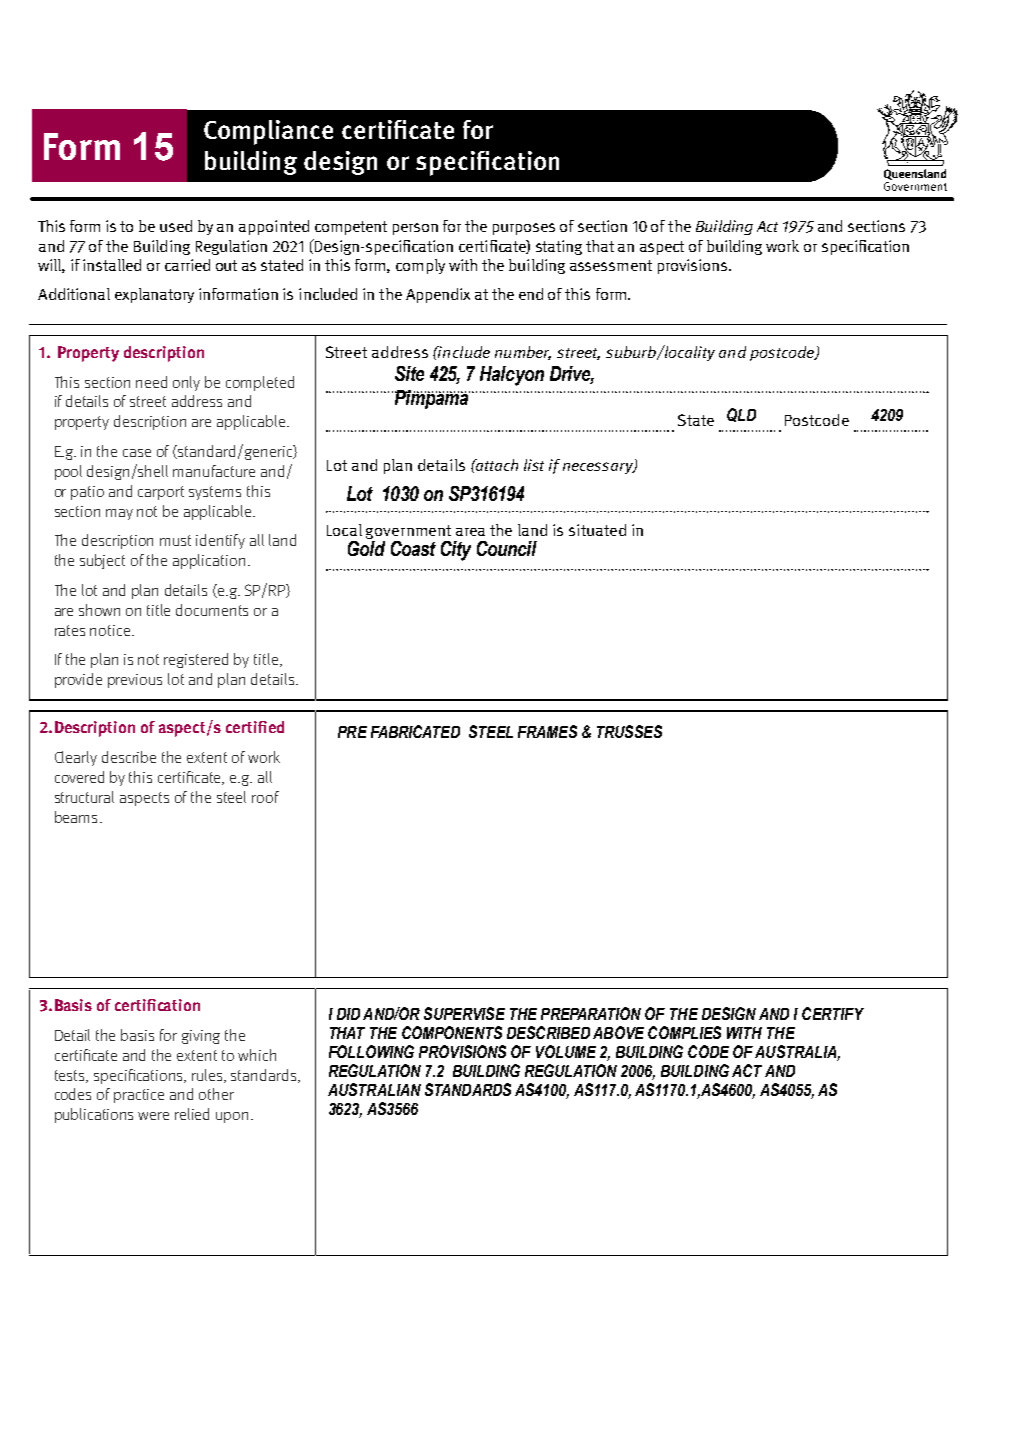  Describe the element at coordinates (833, 1013) in the document. I see `CERTIFY` at that location.
